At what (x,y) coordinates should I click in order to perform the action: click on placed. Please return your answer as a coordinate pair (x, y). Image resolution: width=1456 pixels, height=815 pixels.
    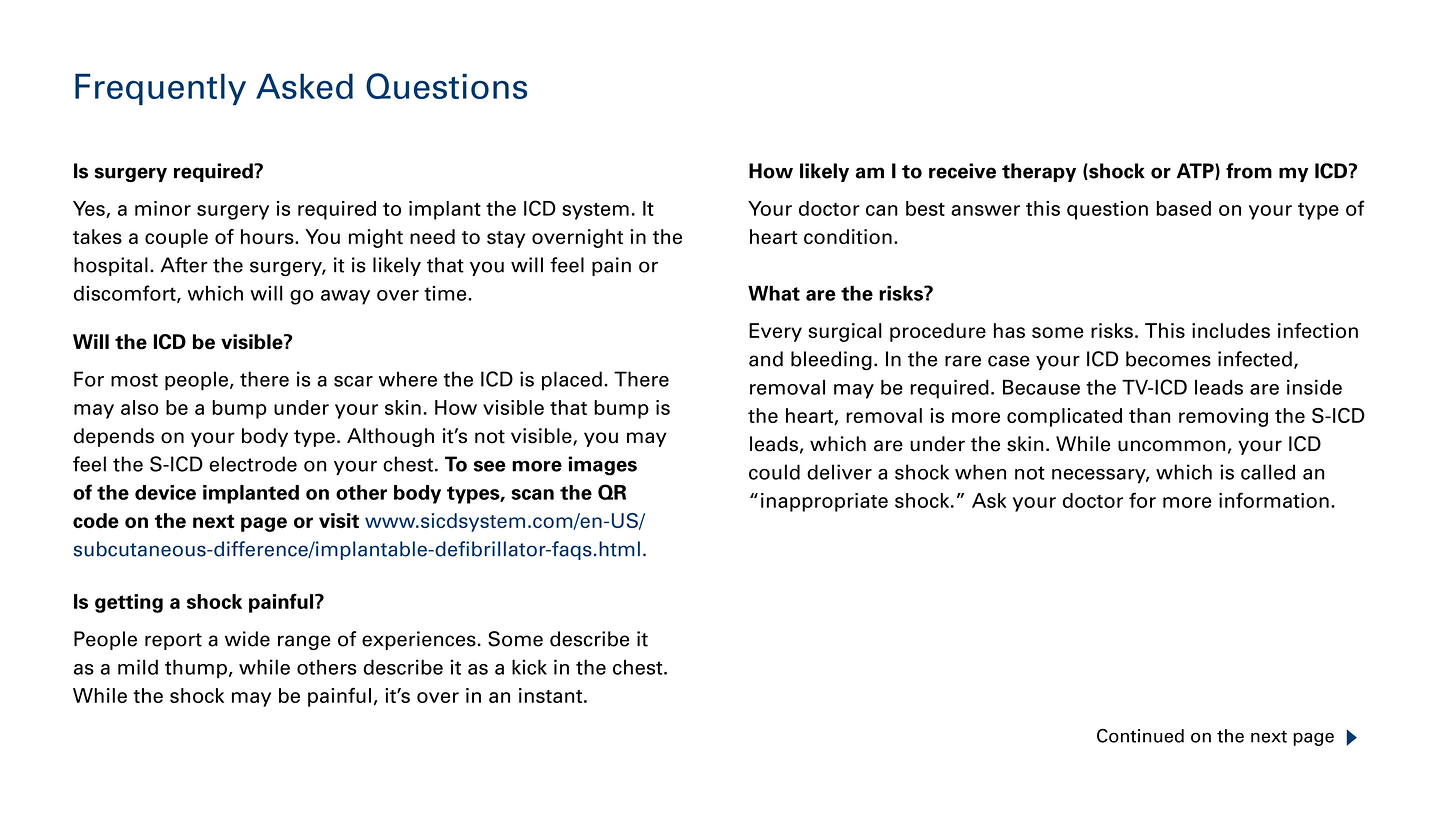
    Looking at the image, I should click on (572, 381).
